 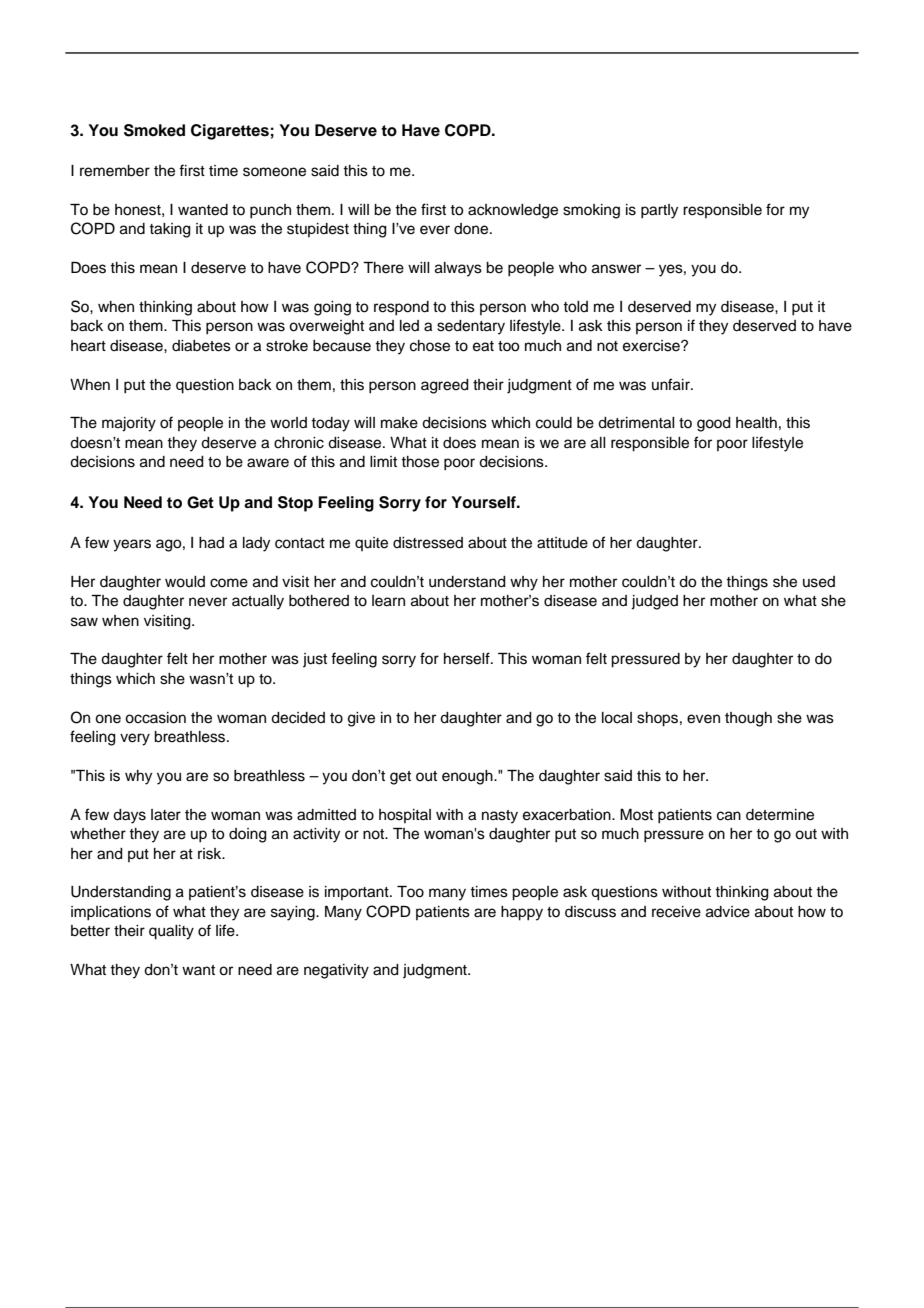 I want to click on acknowledge, so click(x=513, y=211).
